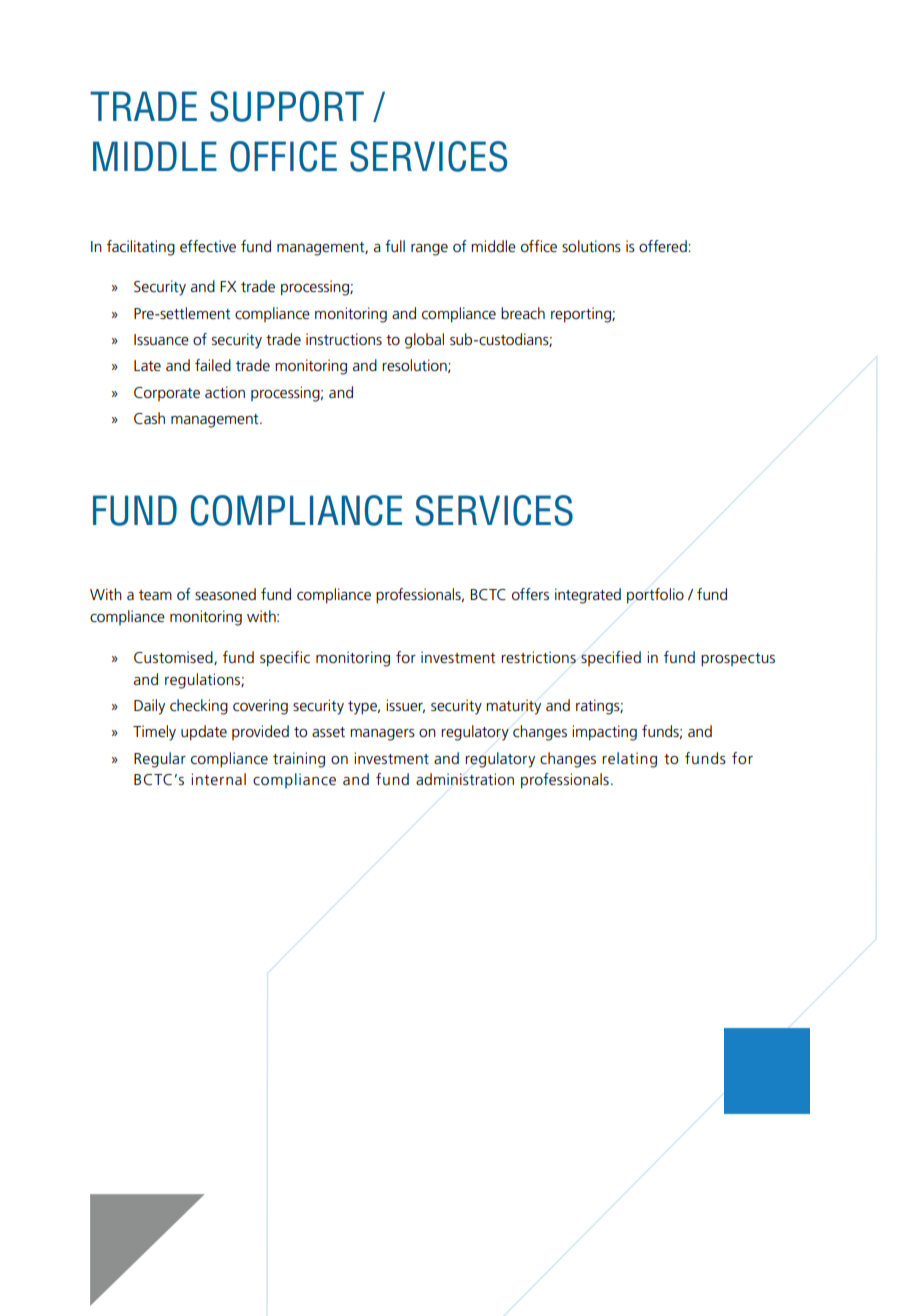  What do you see at coordinates (664, 246) in the document?
I see `offered` at bounding box center [664, 246].
